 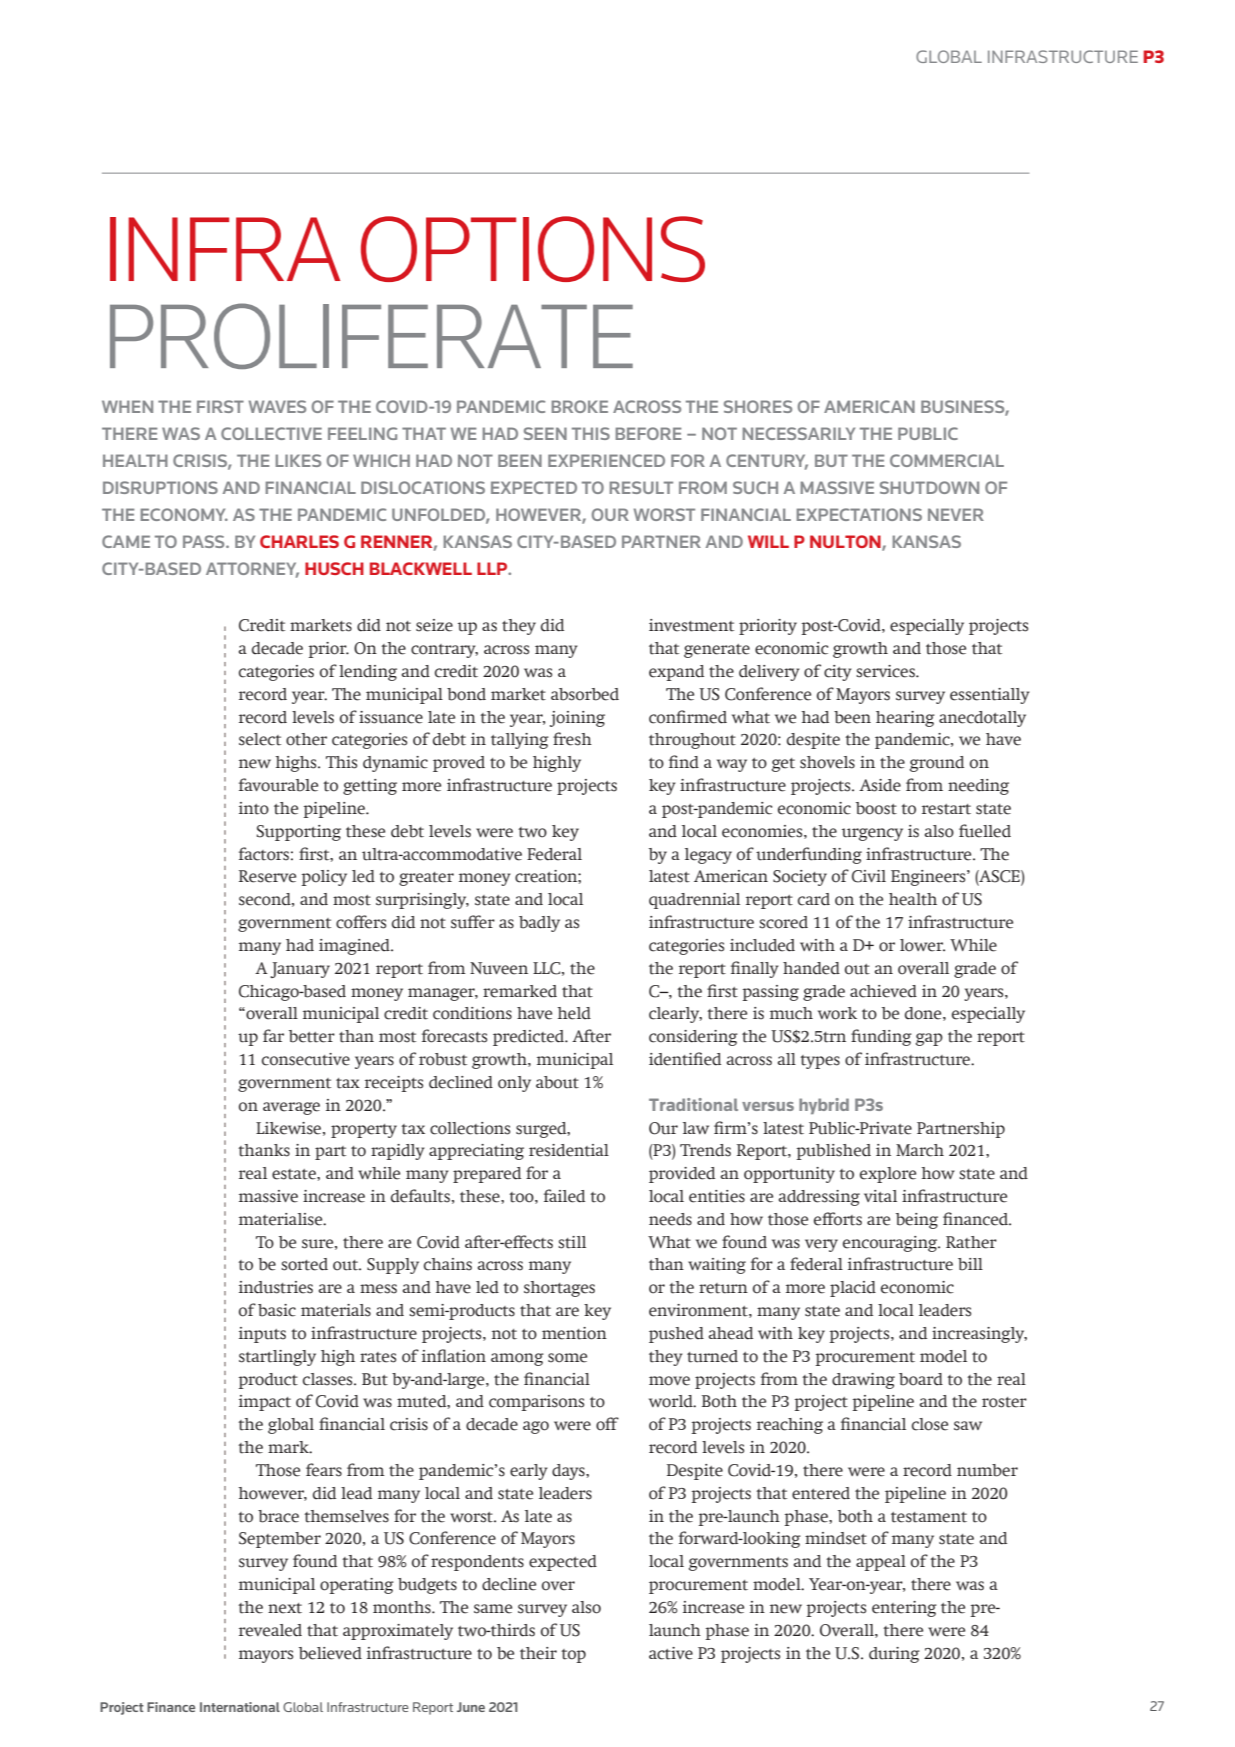 I want to click on International, so click(x=240, y=1707).
